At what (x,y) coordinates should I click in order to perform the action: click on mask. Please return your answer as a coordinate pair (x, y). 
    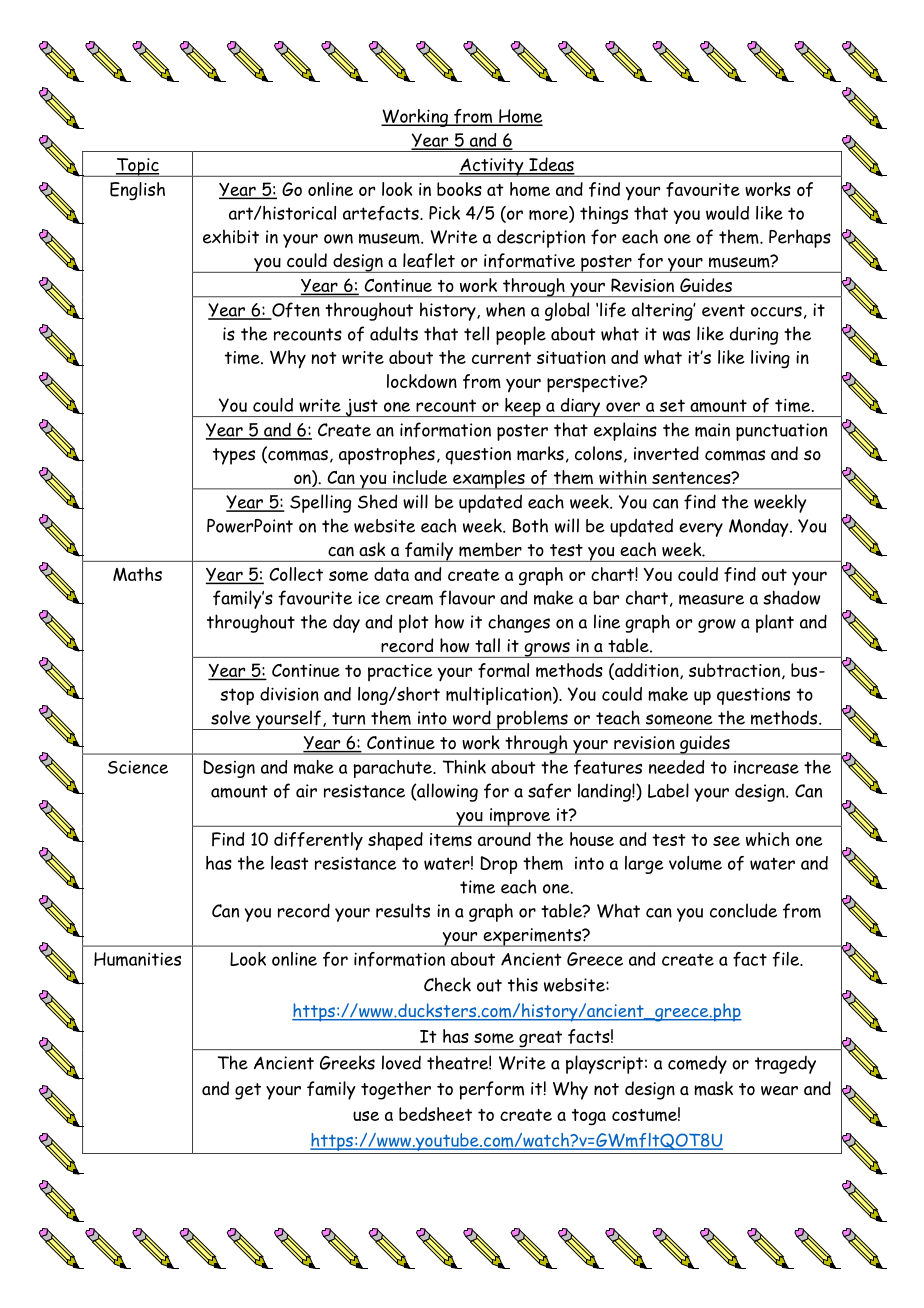
    Looking at the image, I should click on (713, 1088).
